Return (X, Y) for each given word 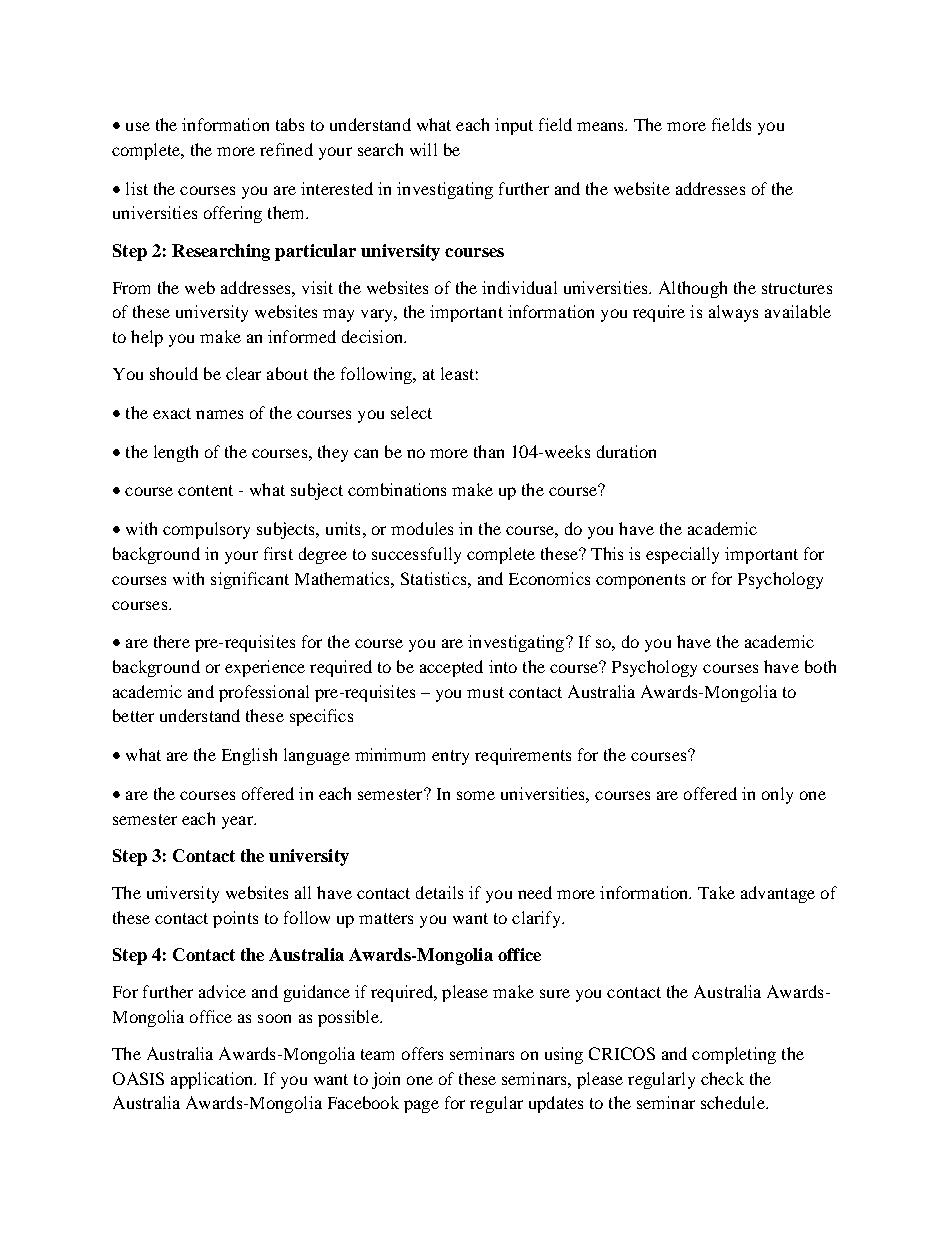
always (733, 313)
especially (682, 555)
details (439, 892)
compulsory (206, 530)
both (820, 666)
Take (716, 892)
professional (264, 693)
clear (243, 373)
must (485, 692)
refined (286, 149)
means (602, 126)
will (423, 149)
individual (519, 287)
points (235, 919)
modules (422, 528)
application (213, 1080)
